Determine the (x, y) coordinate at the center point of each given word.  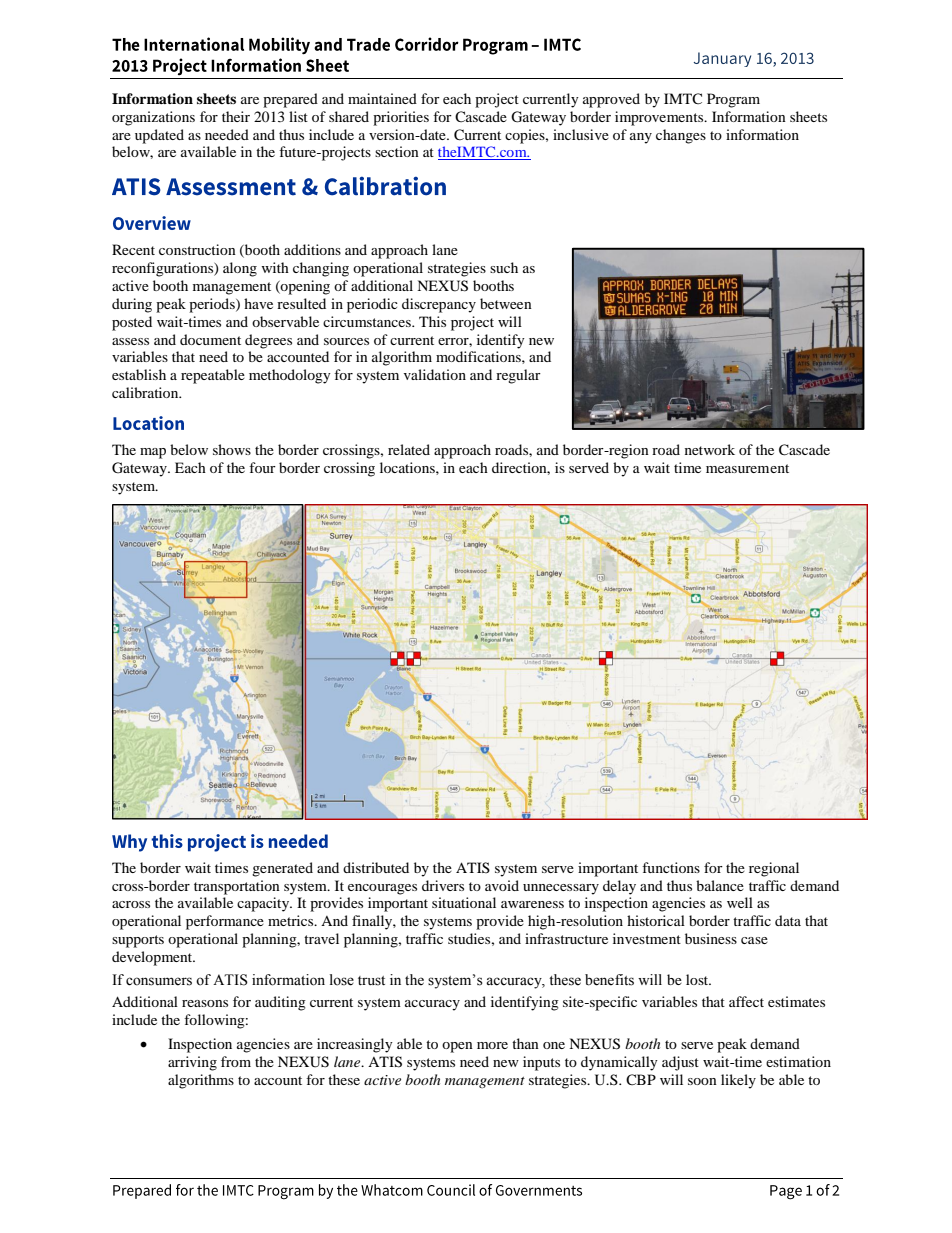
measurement (747, 468)
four (262, 467)
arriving (192, 1063)
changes (681, 136)
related (409, 449)
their (236, 116)
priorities (401, 118)
